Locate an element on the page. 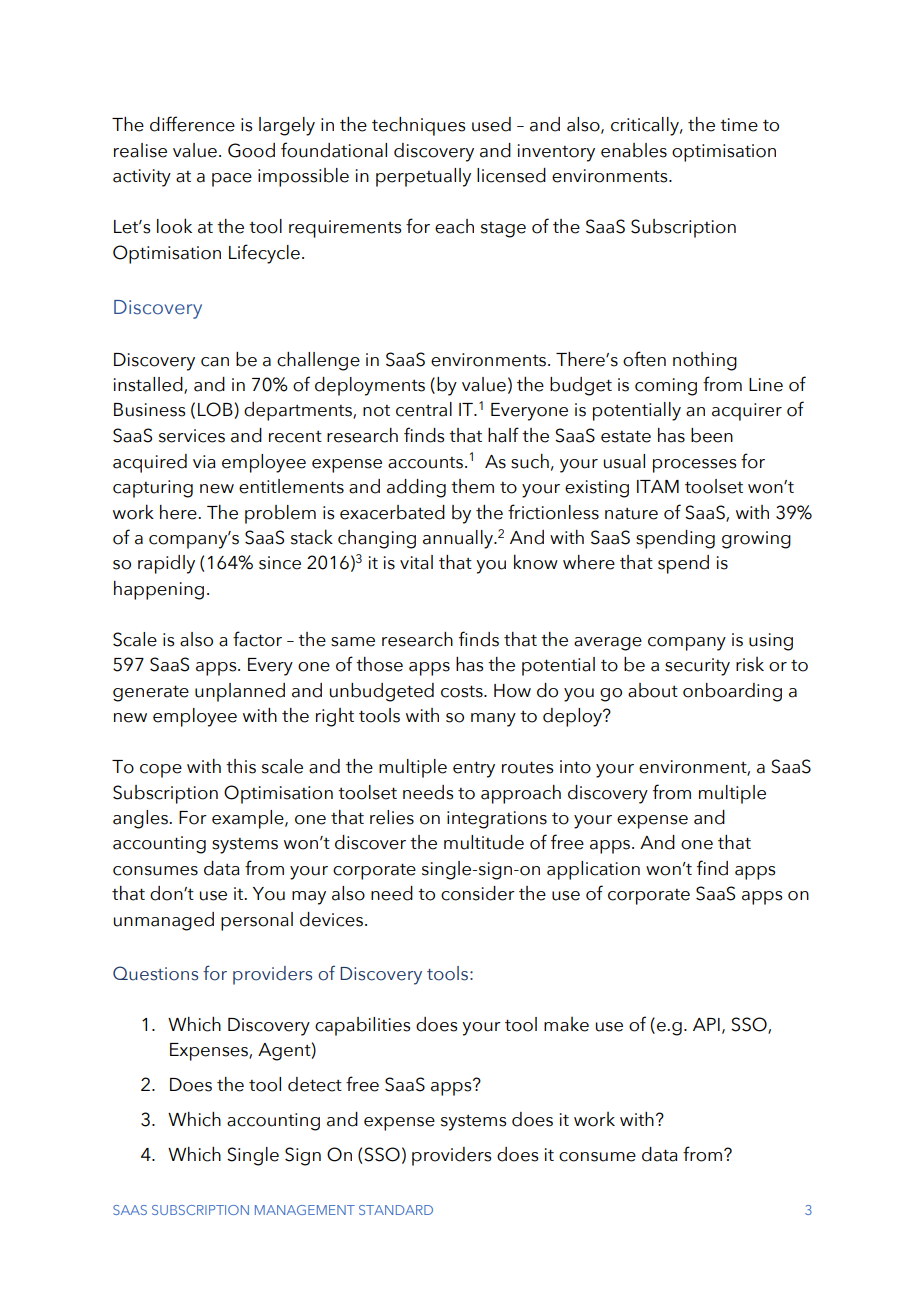 The height and width of the image is (1308, 924). application is located at coordinates (593, 870).
